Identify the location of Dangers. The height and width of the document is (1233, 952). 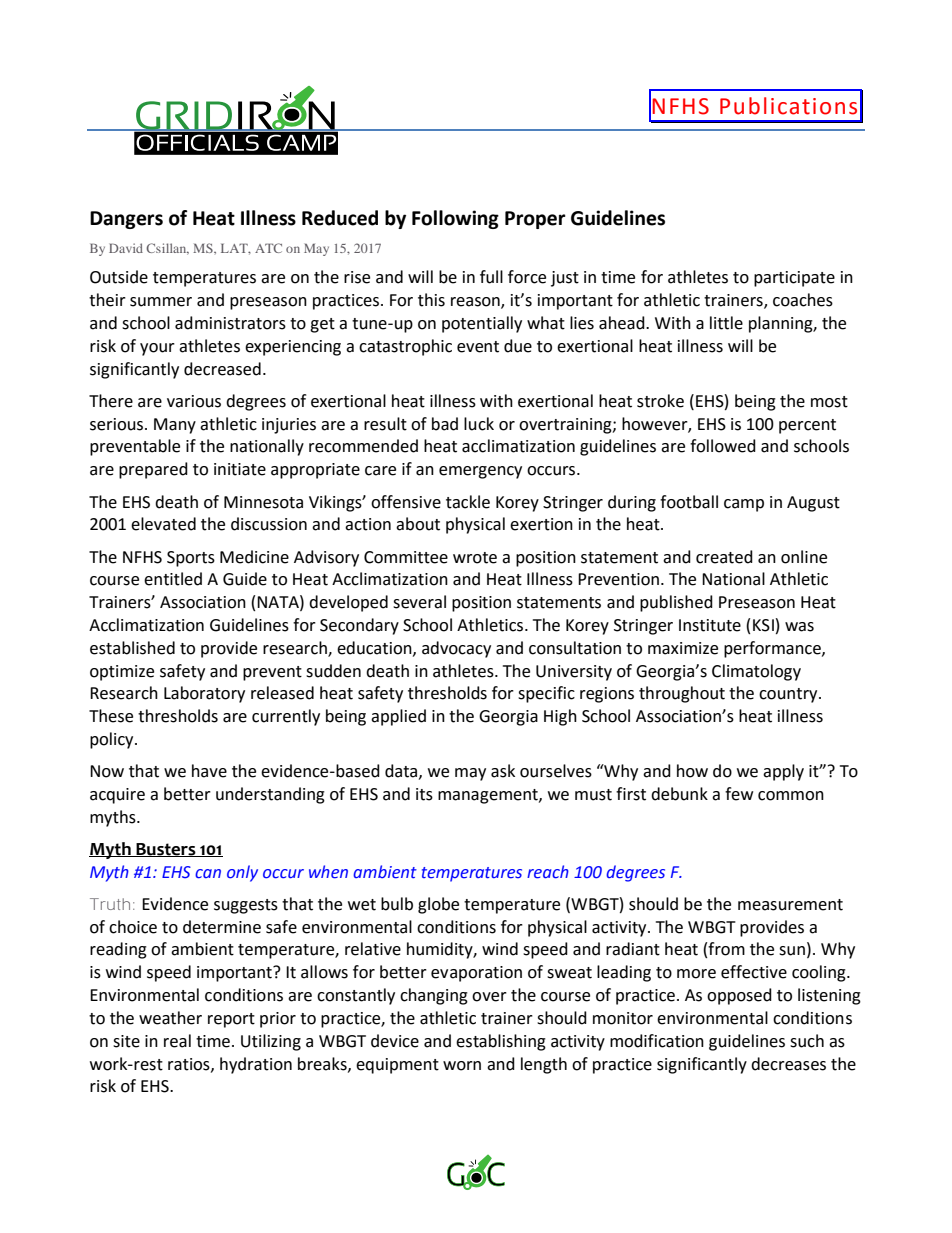
(126, 220).
